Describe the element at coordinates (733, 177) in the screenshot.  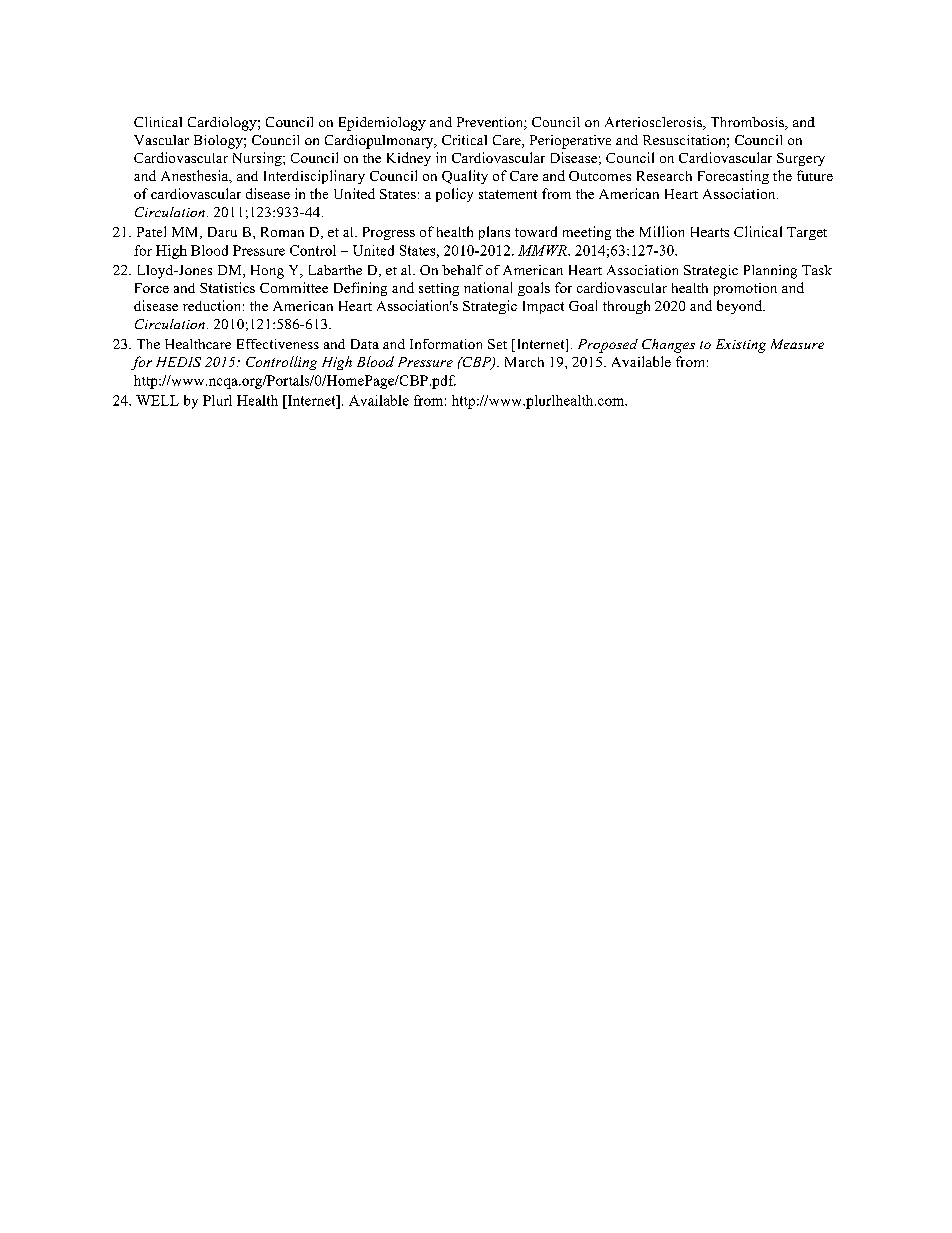
I see `Forecasting` at that location.
